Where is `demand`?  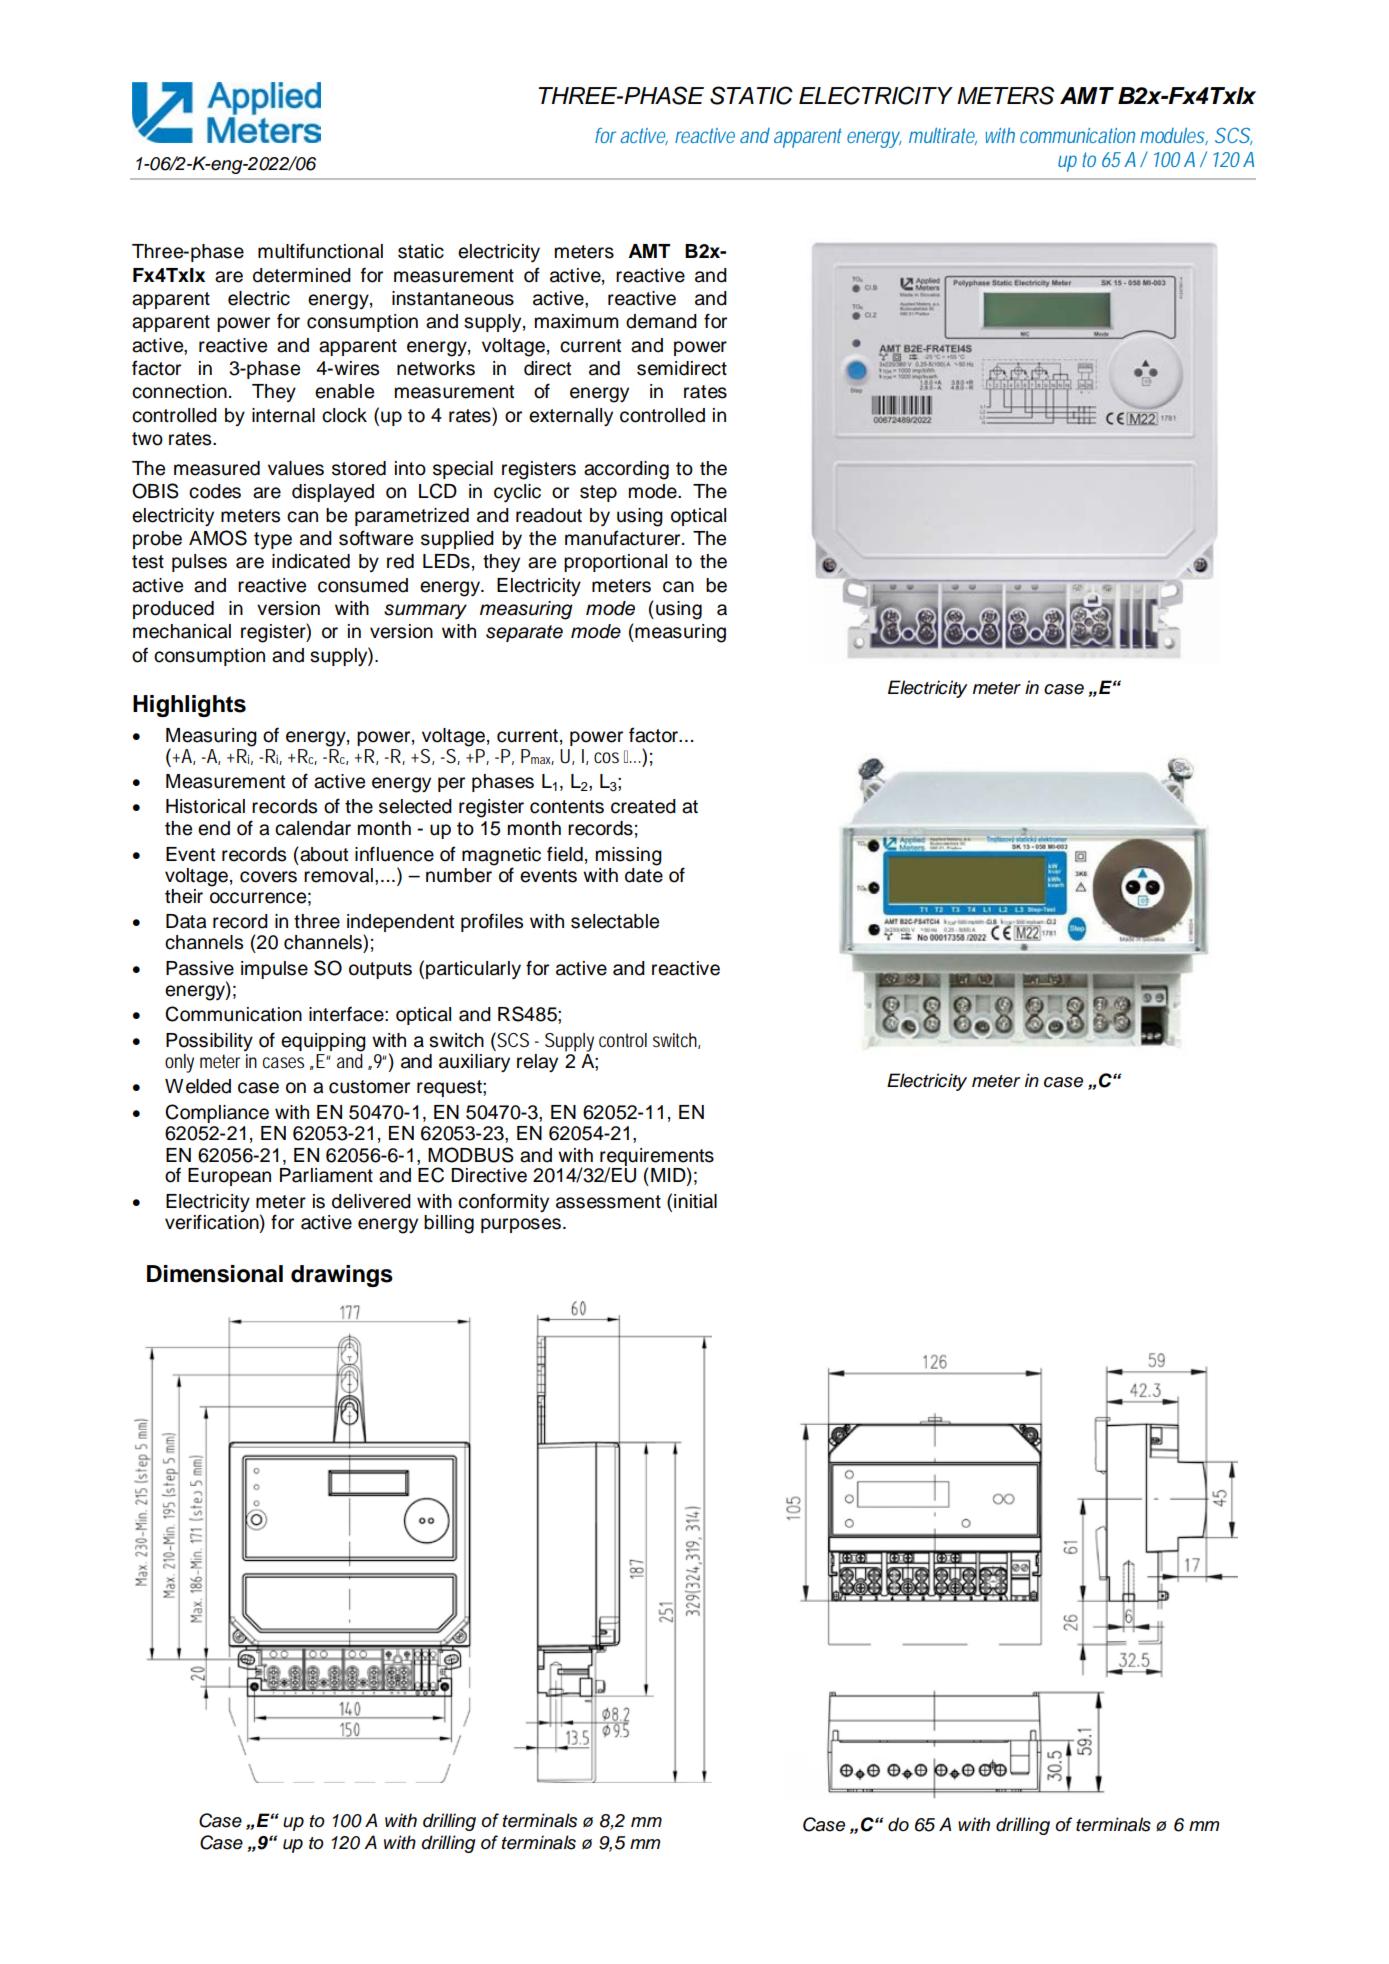 demand is located at coordinates (661, 321).
